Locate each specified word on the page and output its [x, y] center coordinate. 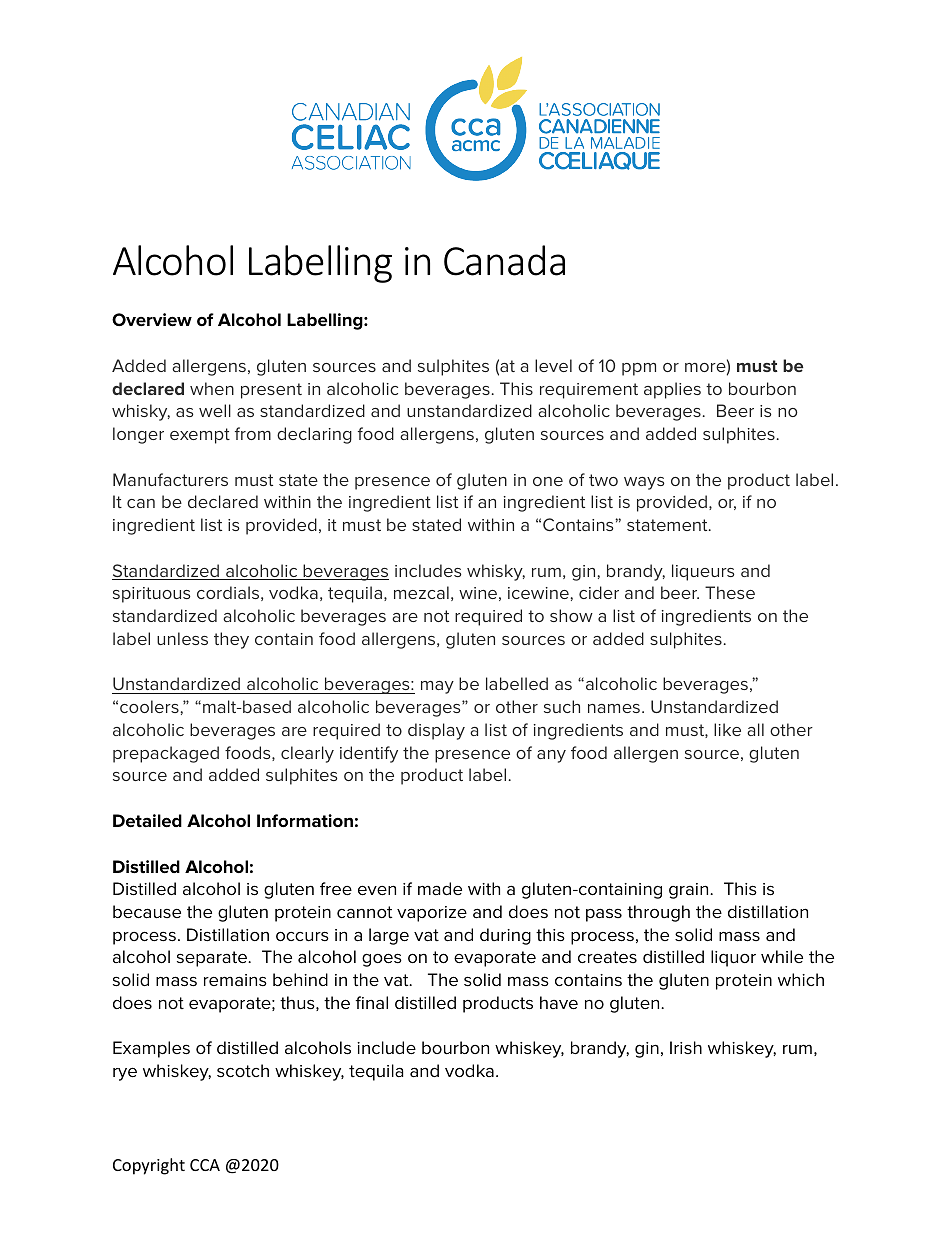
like [727, 729]
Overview [152, 320]
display [436, 731]
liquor [733, 958]
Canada [504, 260]
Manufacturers [170, 479]
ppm [639, 369]
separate [213, 959]
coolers [149, 706]
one [548, 481]
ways [644, 483]
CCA [205, 1165]
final [371, 1002]
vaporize [432, 914]
